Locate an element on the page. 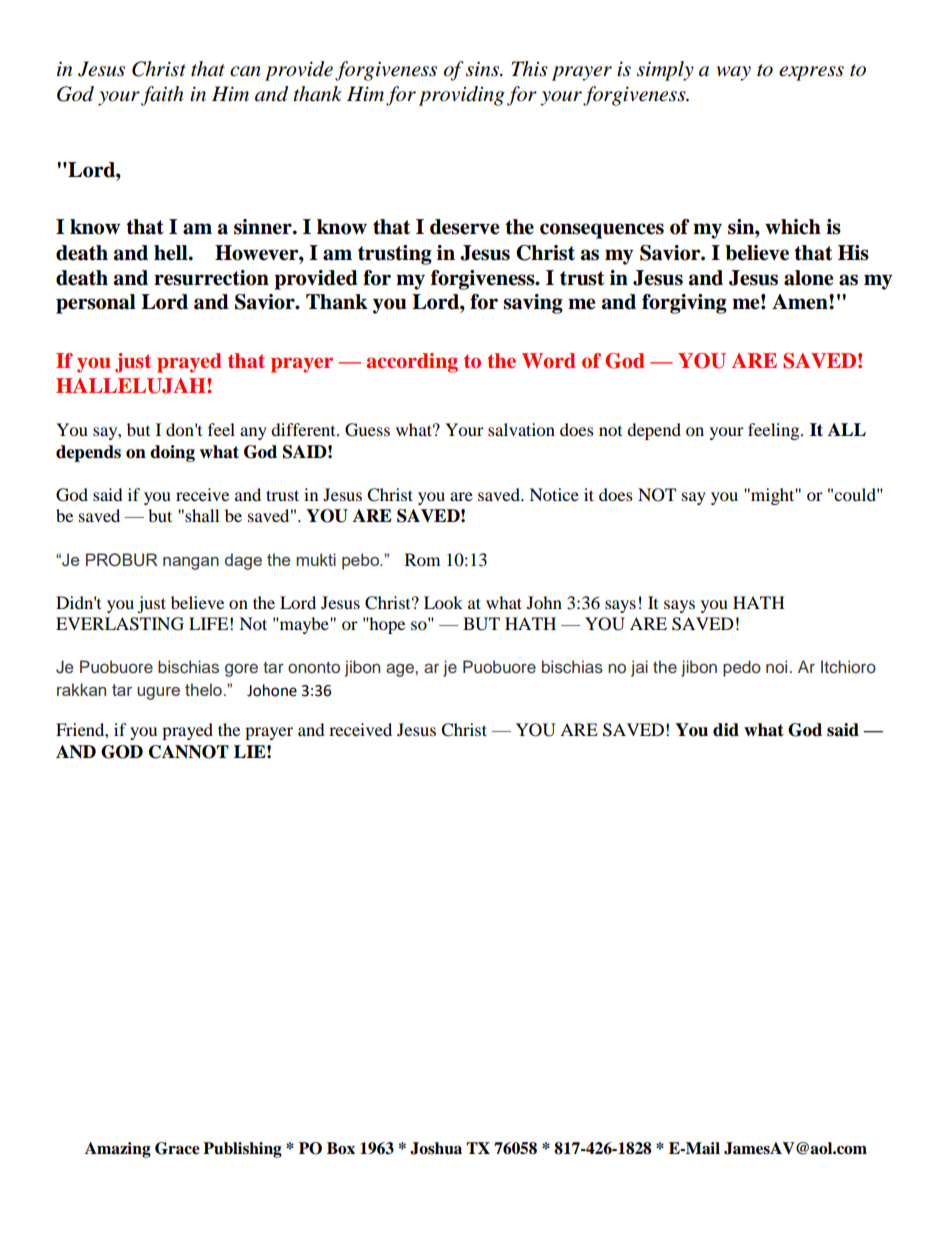  Joshua is located at coordinates (436, 1148).
